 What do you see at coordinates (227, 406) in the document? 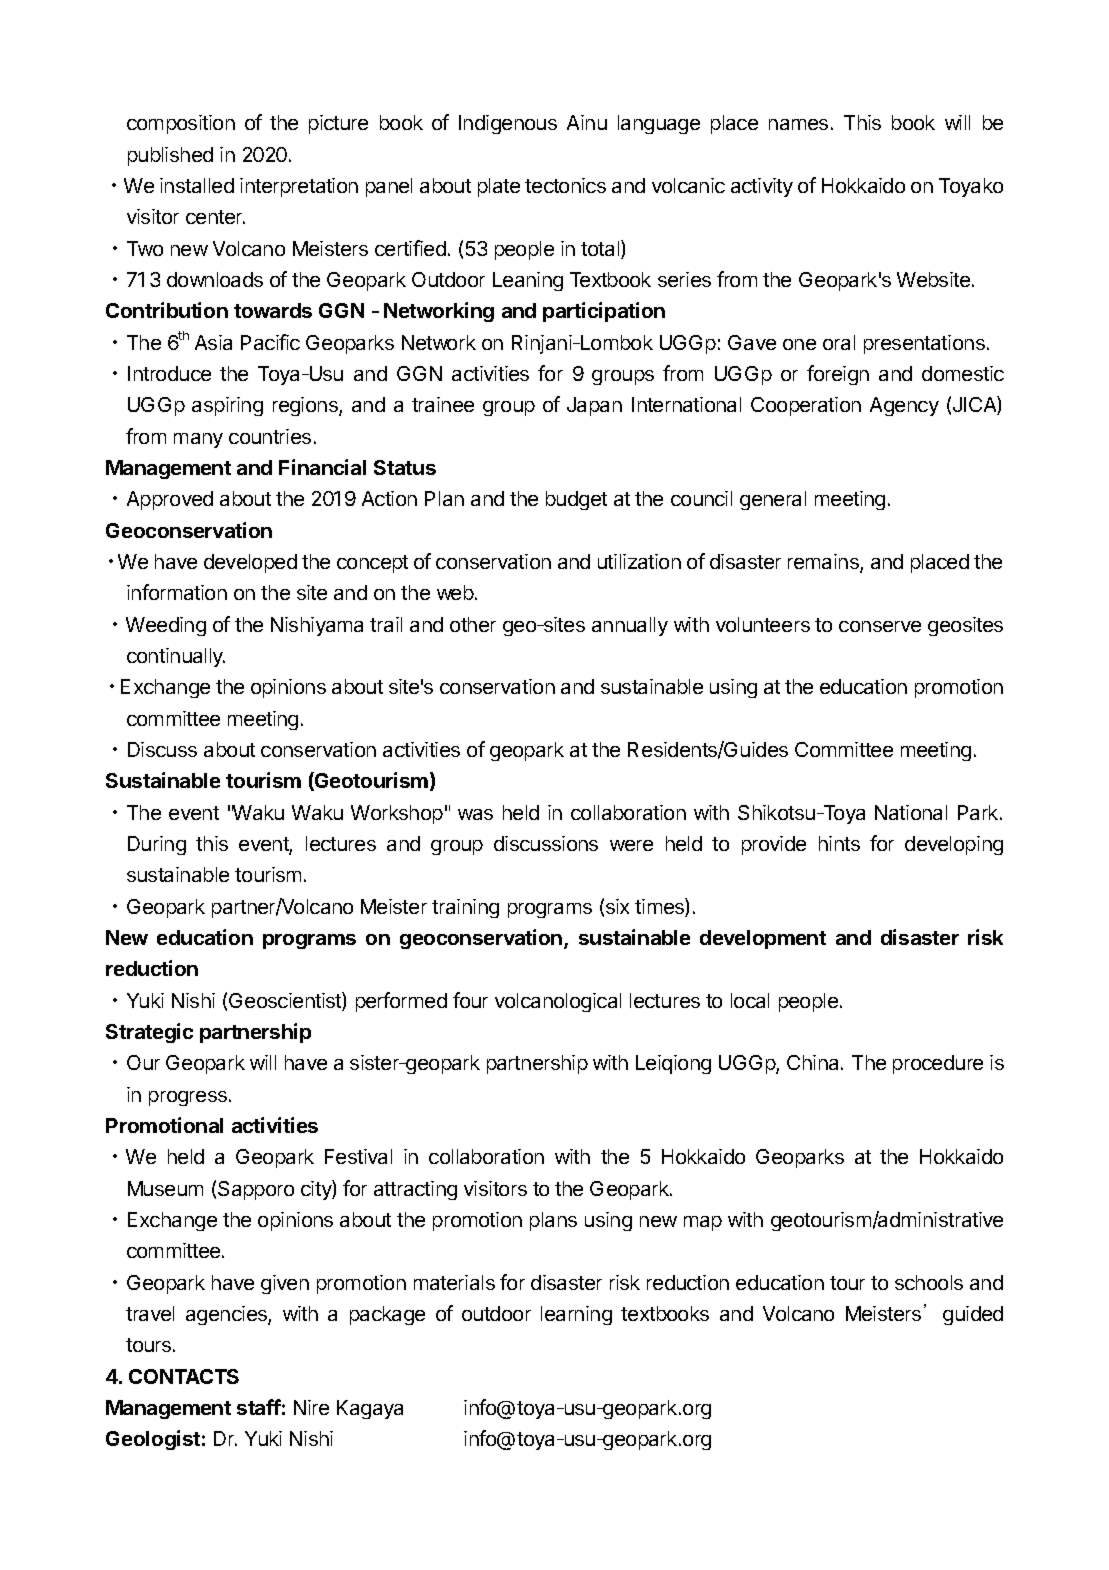
I see `aspiring` at bounding box center [227, 406].
